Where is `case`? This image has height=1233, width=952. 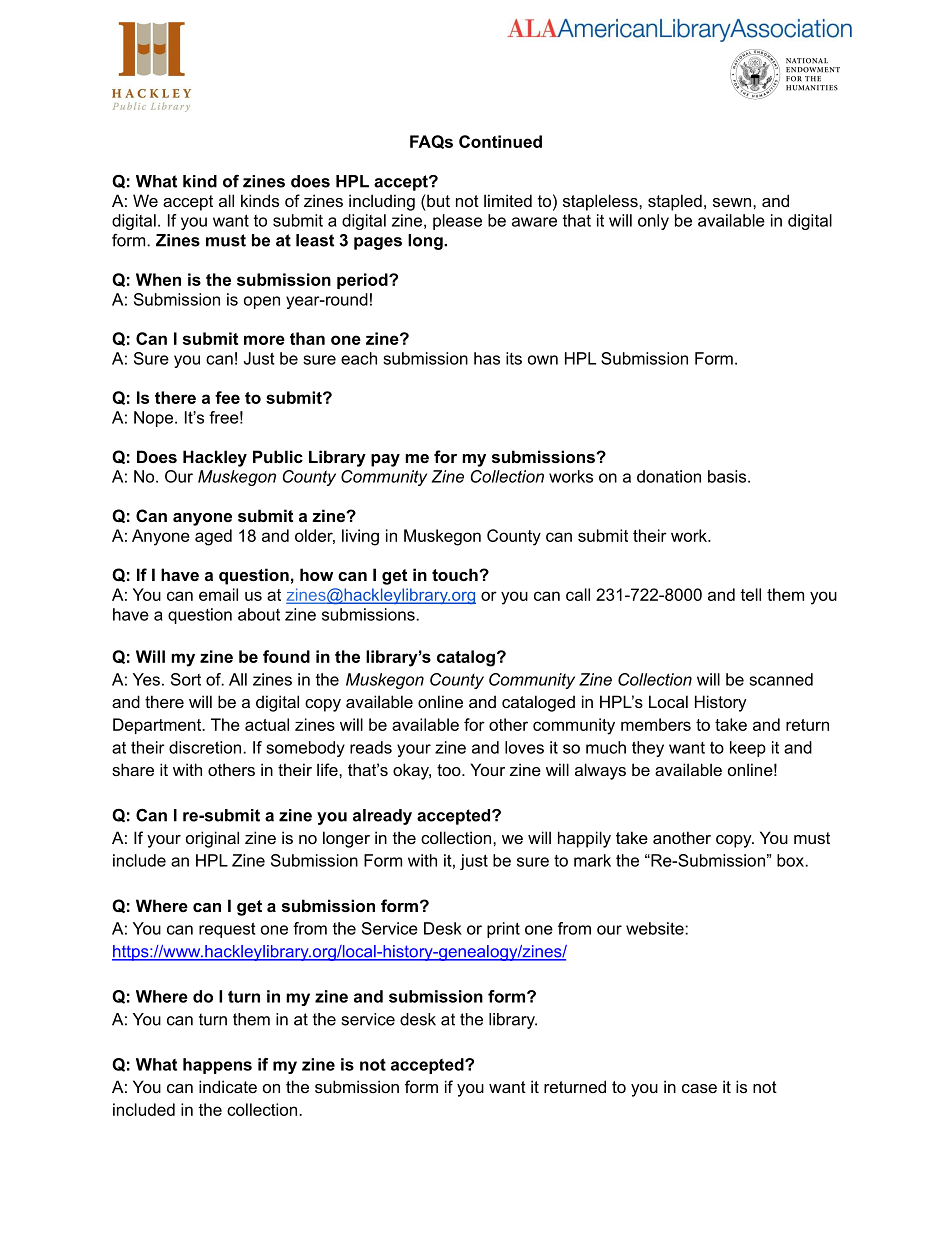
case is located at coordinates (699, 1088).
